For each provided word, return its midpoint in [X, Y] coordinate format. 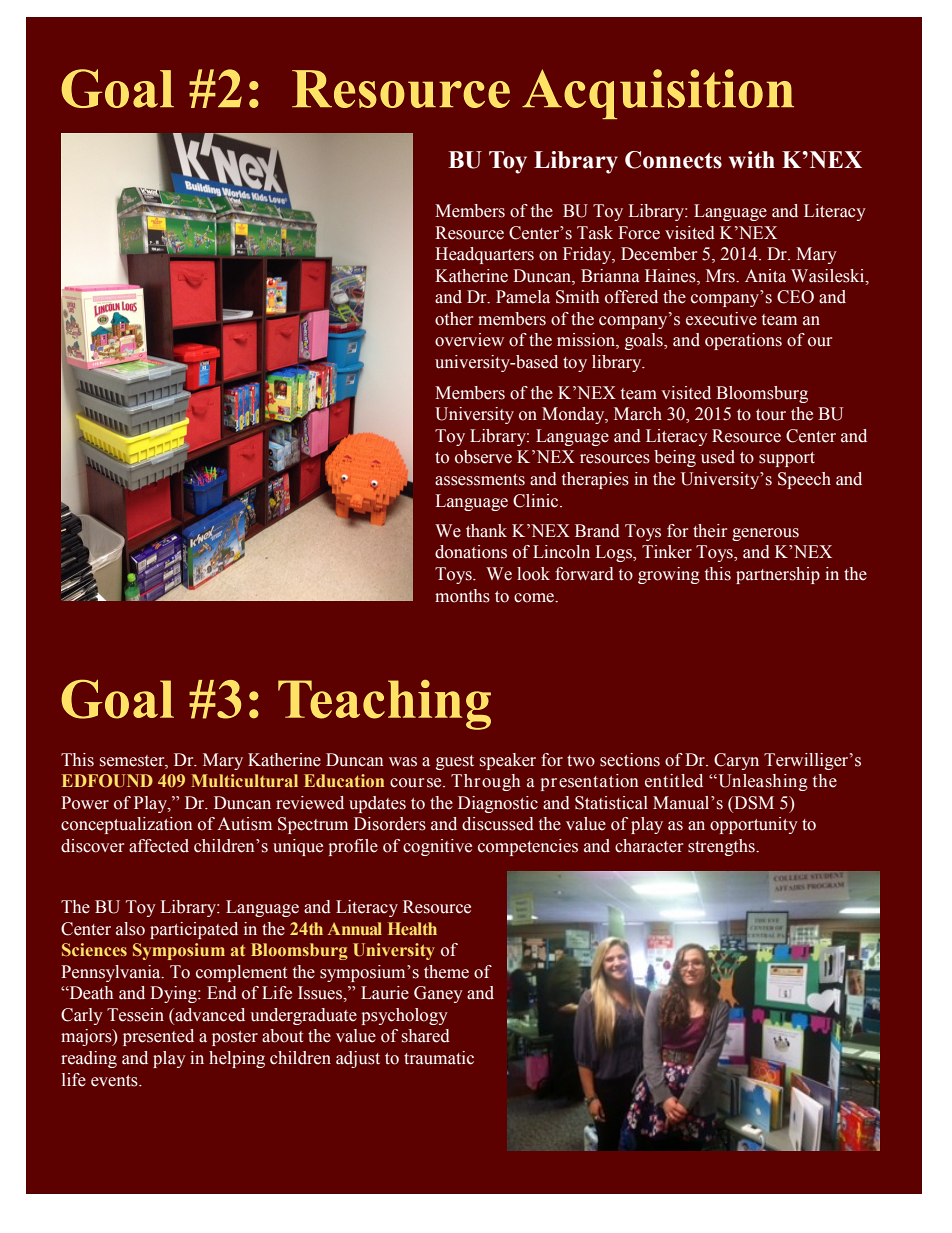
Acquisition [658, 94]
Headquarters [484, 255]
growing [669, 575]
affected [159, 846]
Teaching [384, 705]
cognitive [437, 847]
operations [743, 341]
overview [469, 340]
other [454, 319]
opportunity [754, 825]
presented [158, 1037]
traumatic [439, 1058]
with [752, 160]
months [462, 596]
